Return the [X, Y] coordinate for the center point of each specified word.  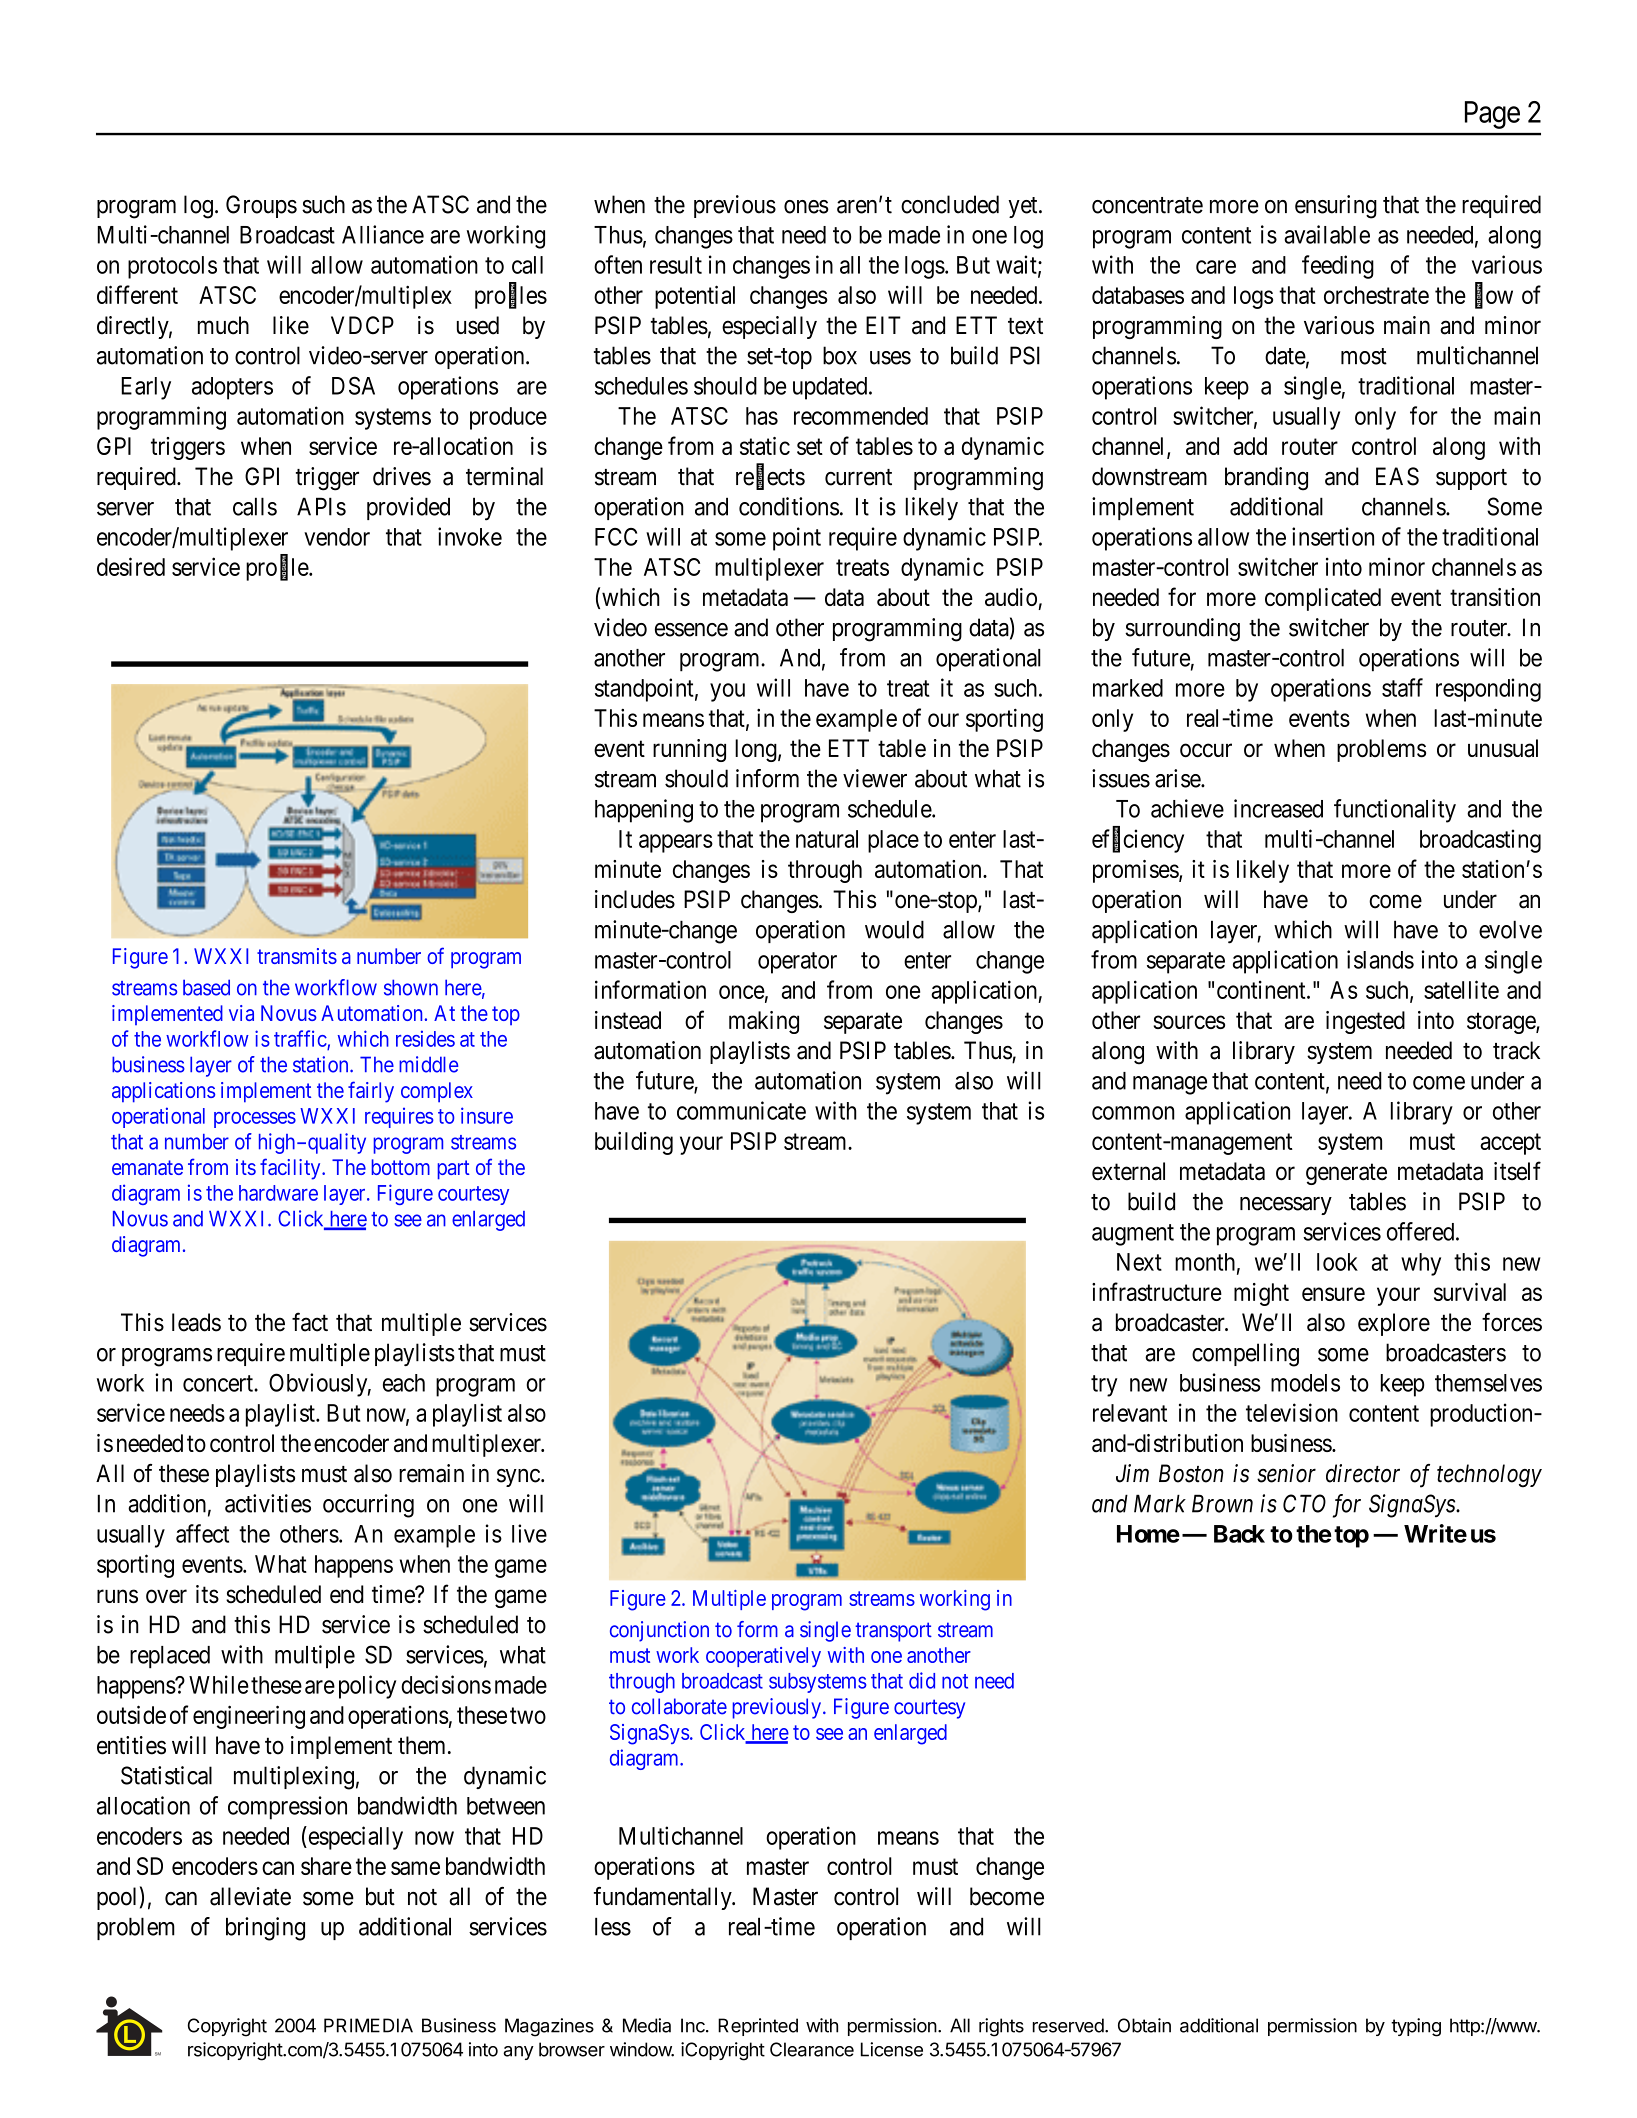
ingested [1365, 1022]
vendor [337, 537]
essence [691, 630]
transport [893, 1632]
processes [255, 1120]
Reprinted [758, 2027]
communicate [741, 1110]
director [1363, 1473]
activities [268, 1503]
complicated [1323, 599]
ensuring [1336, 207]
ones [806, 207]
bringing [265, 1929]
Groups [261, 206]
